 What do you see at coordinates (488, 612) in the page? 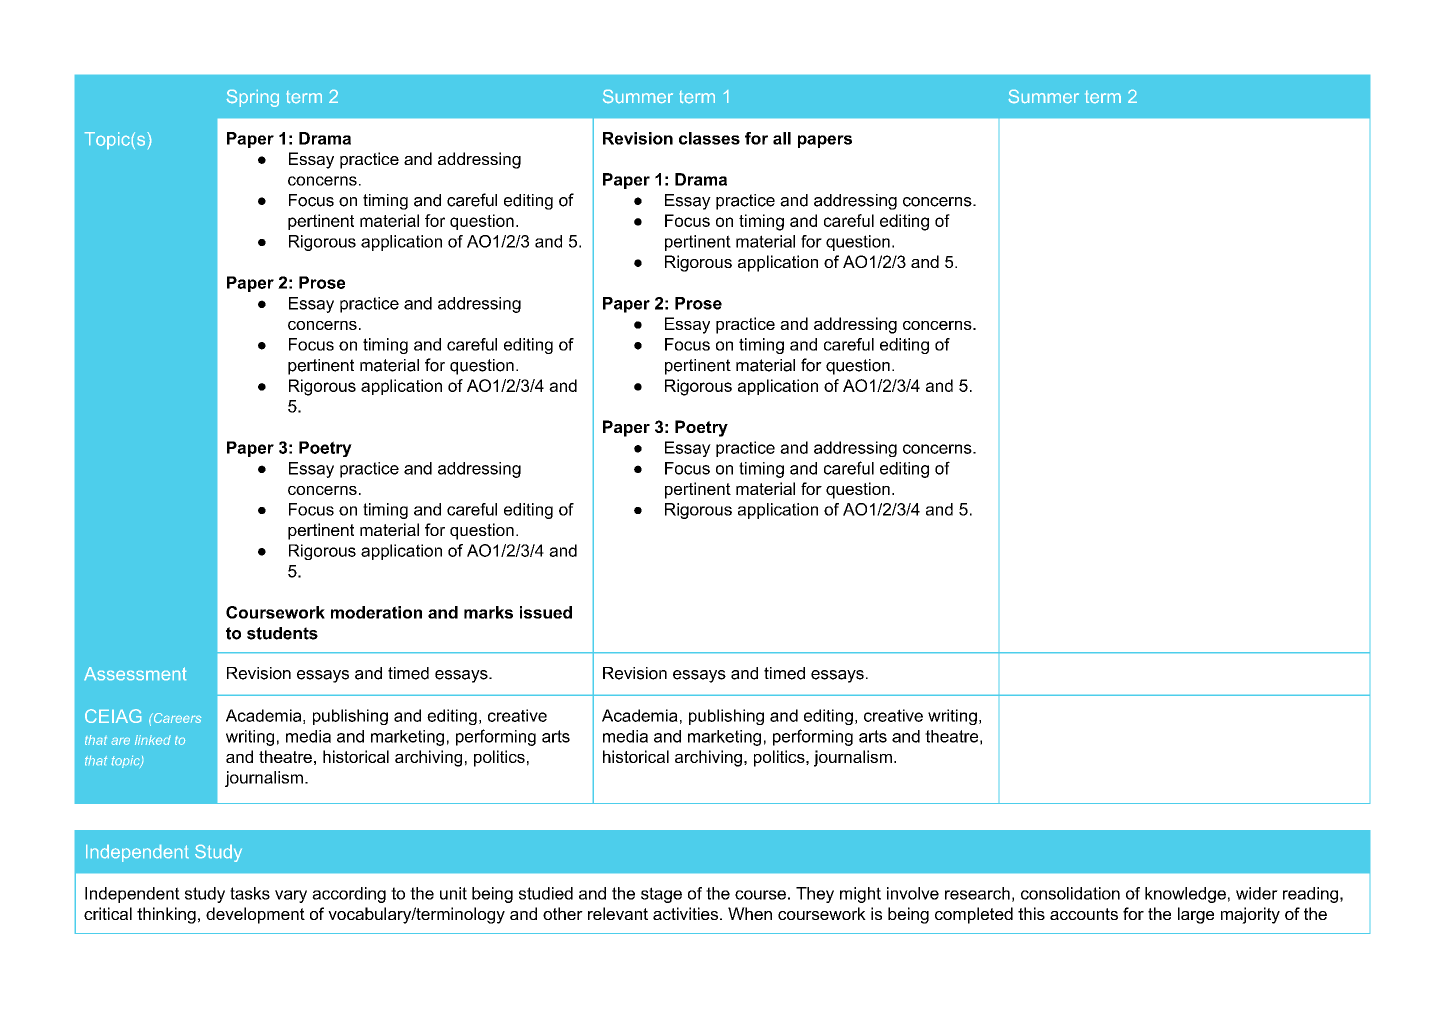
I see `marks` at bounding box center [488, 612].
